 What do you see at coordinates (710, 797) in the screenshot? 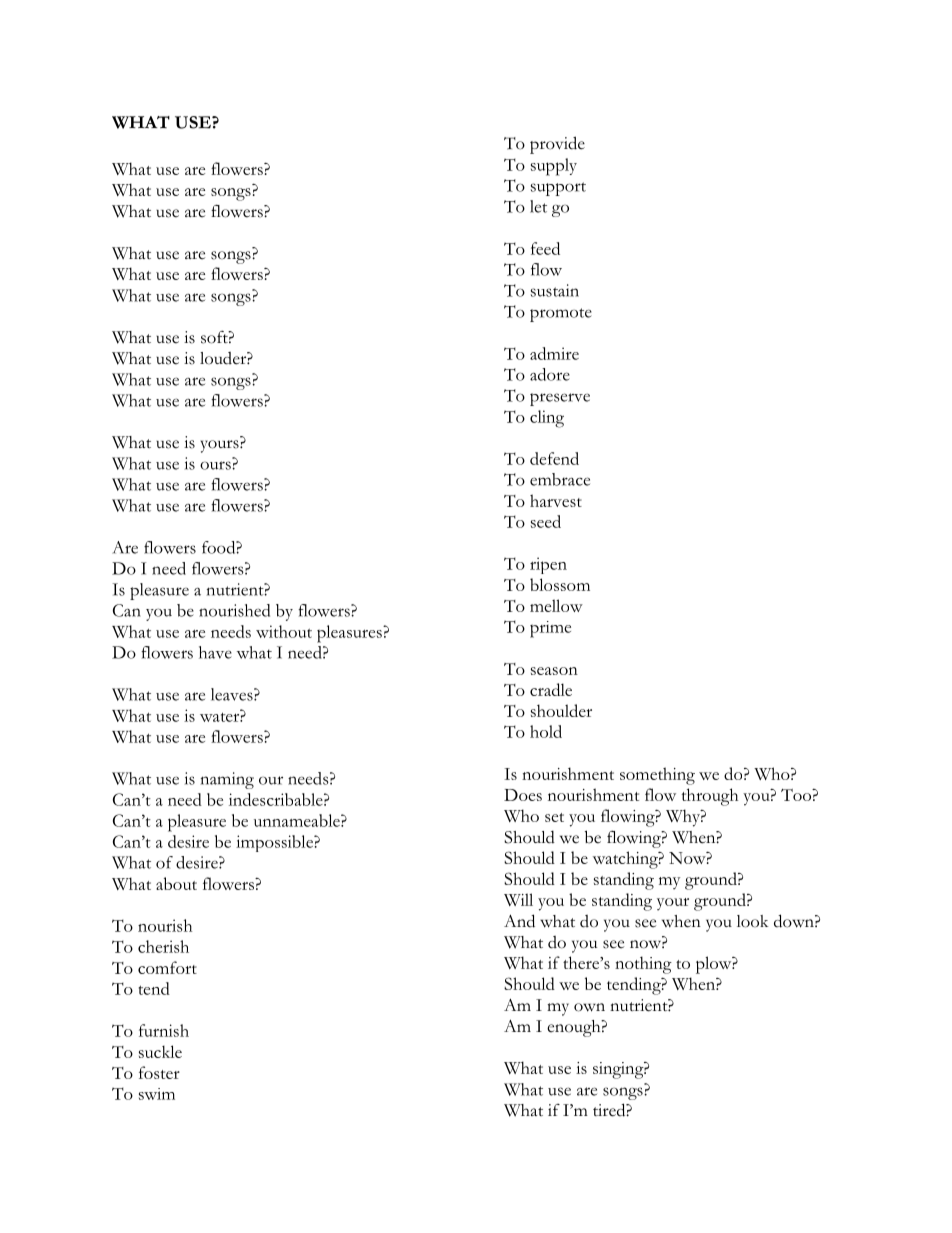
I see `through` at bounding box center [710, 797].
